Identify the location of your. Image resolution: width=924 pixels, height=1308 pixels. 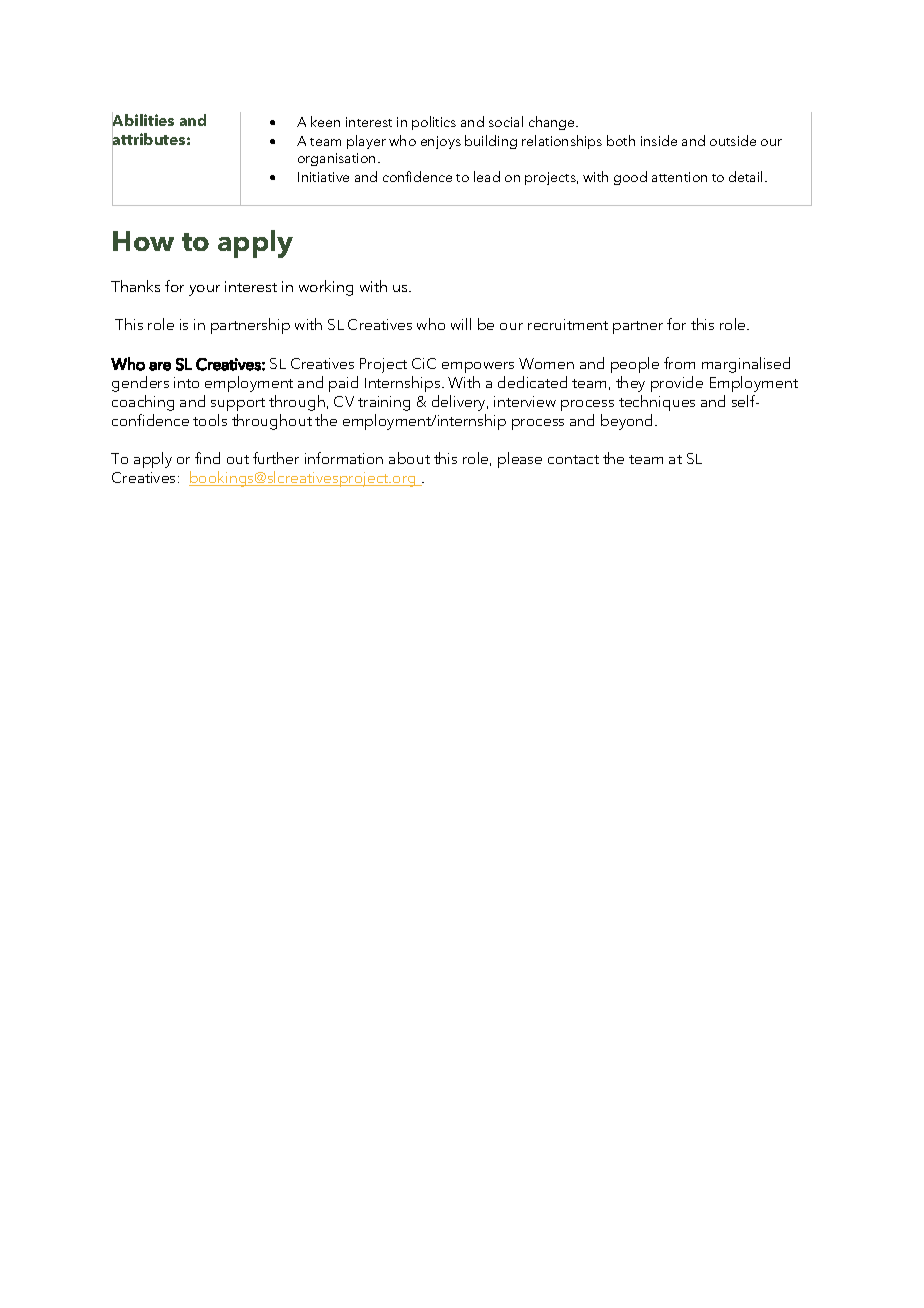
(204, 290).
